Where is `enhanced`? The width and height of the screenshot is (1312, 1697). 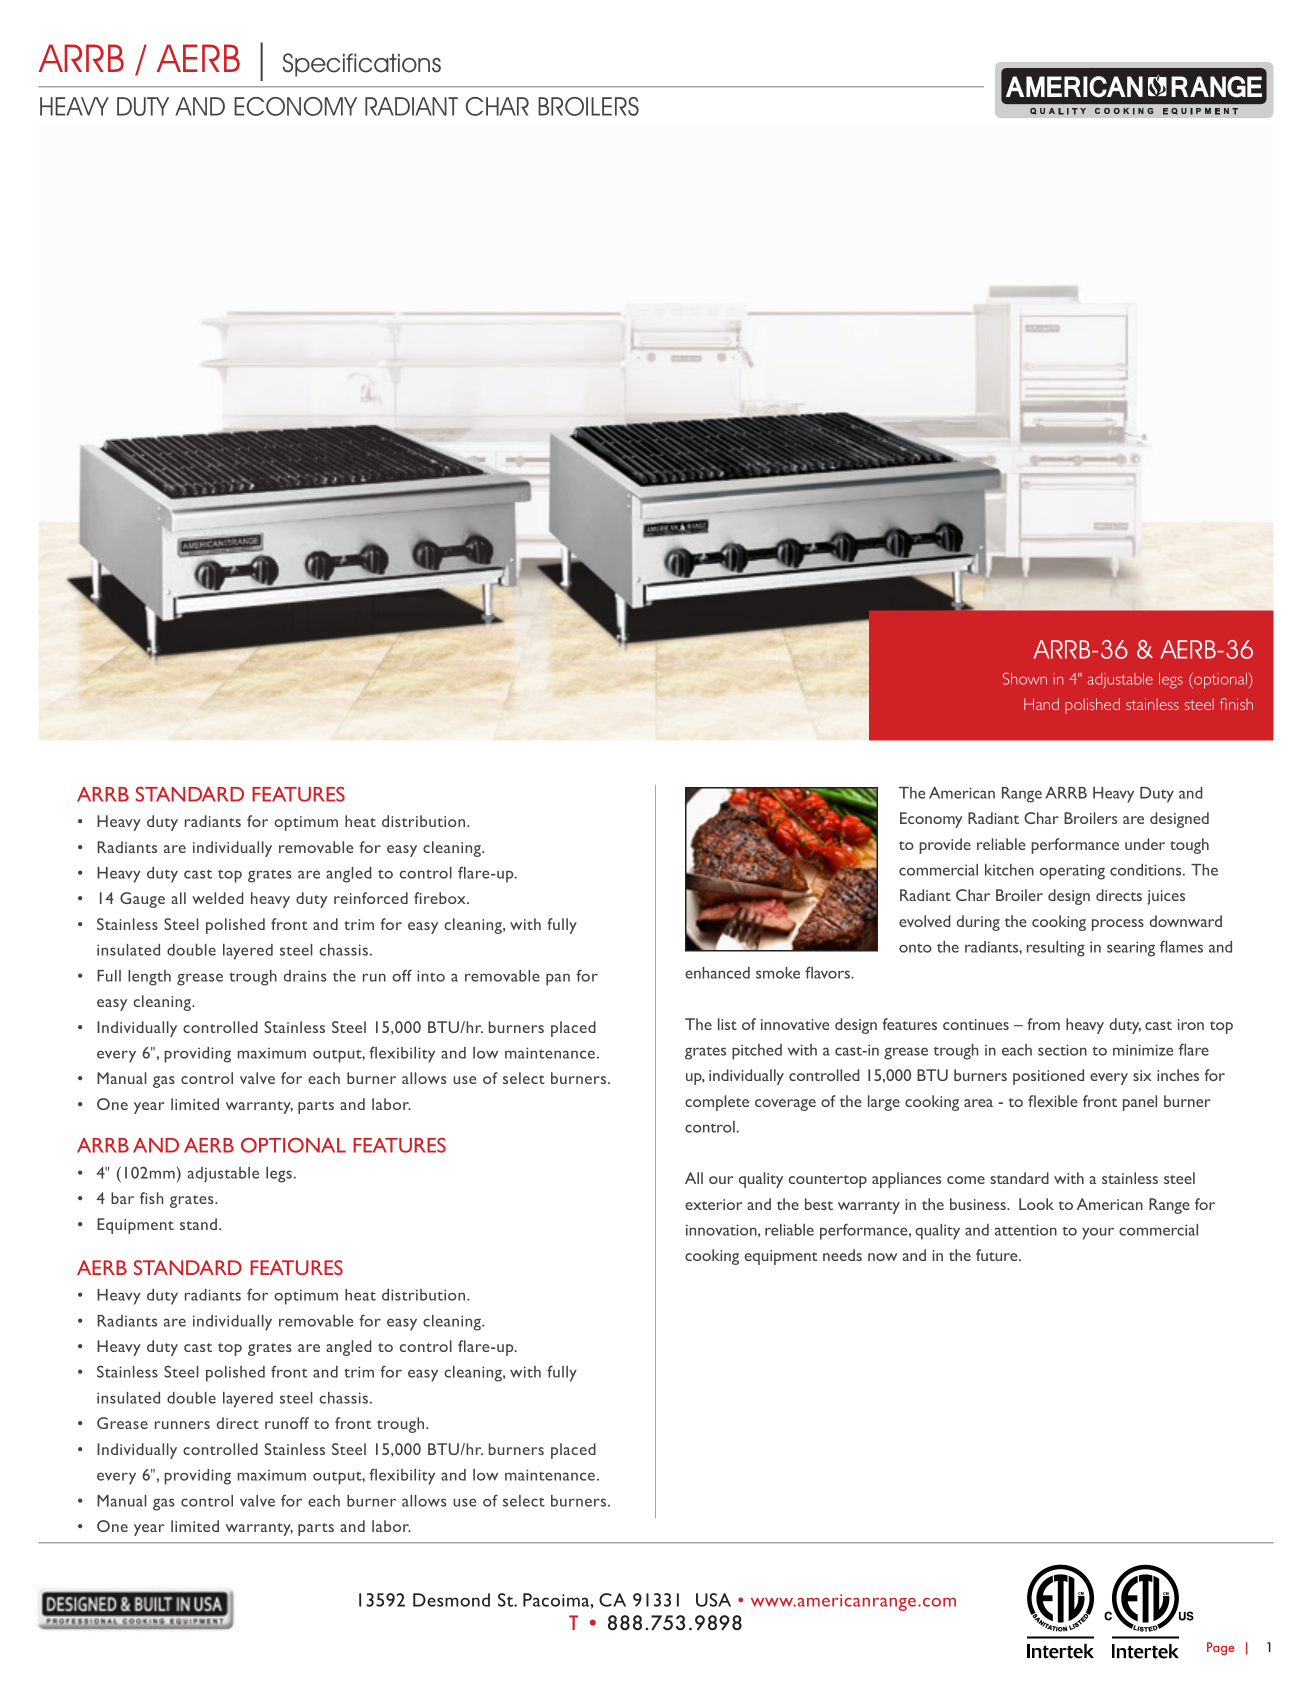
enhanced is located at coordinates (717, 973).
